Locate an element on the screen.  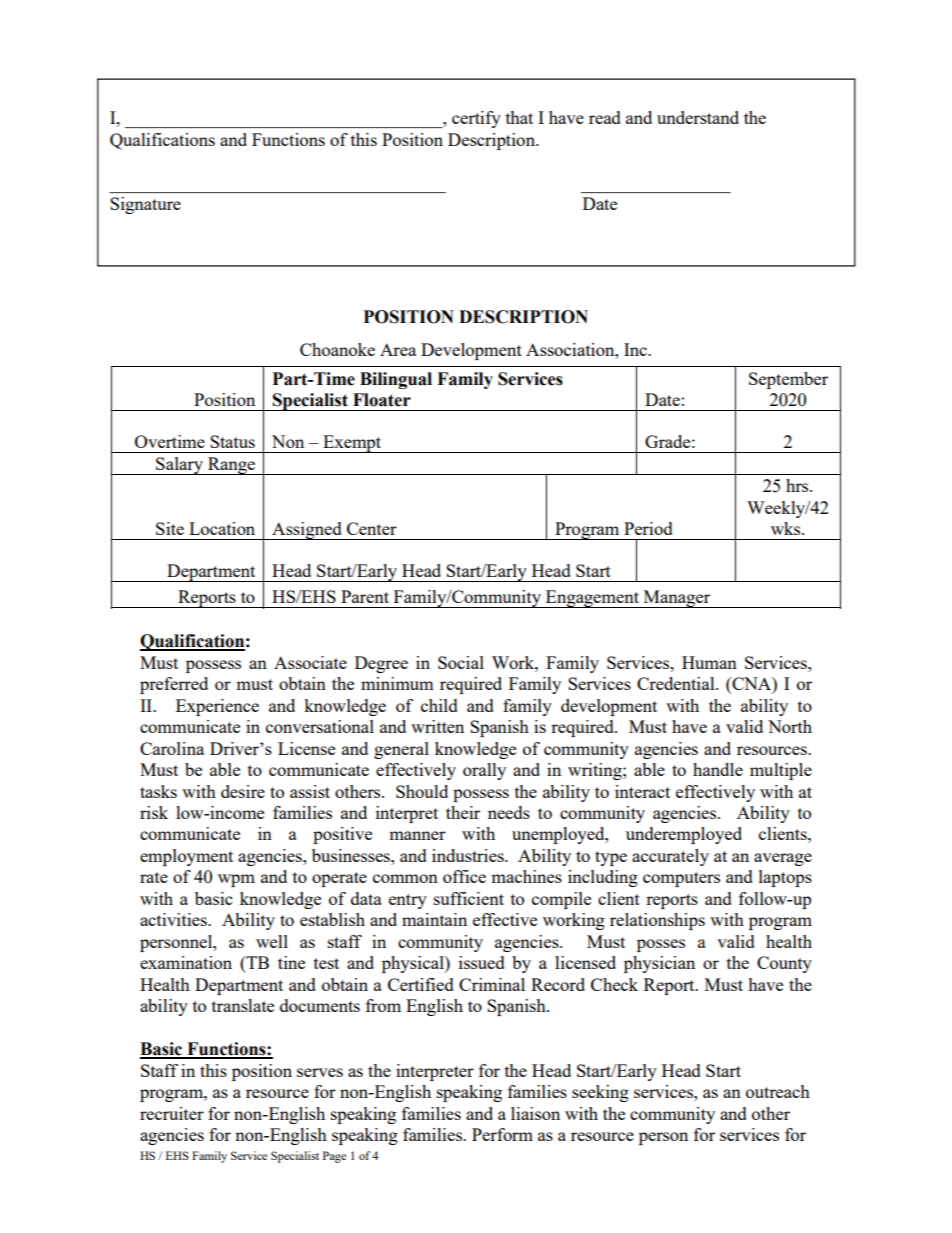
certify is located at coordinates (476, 119).
